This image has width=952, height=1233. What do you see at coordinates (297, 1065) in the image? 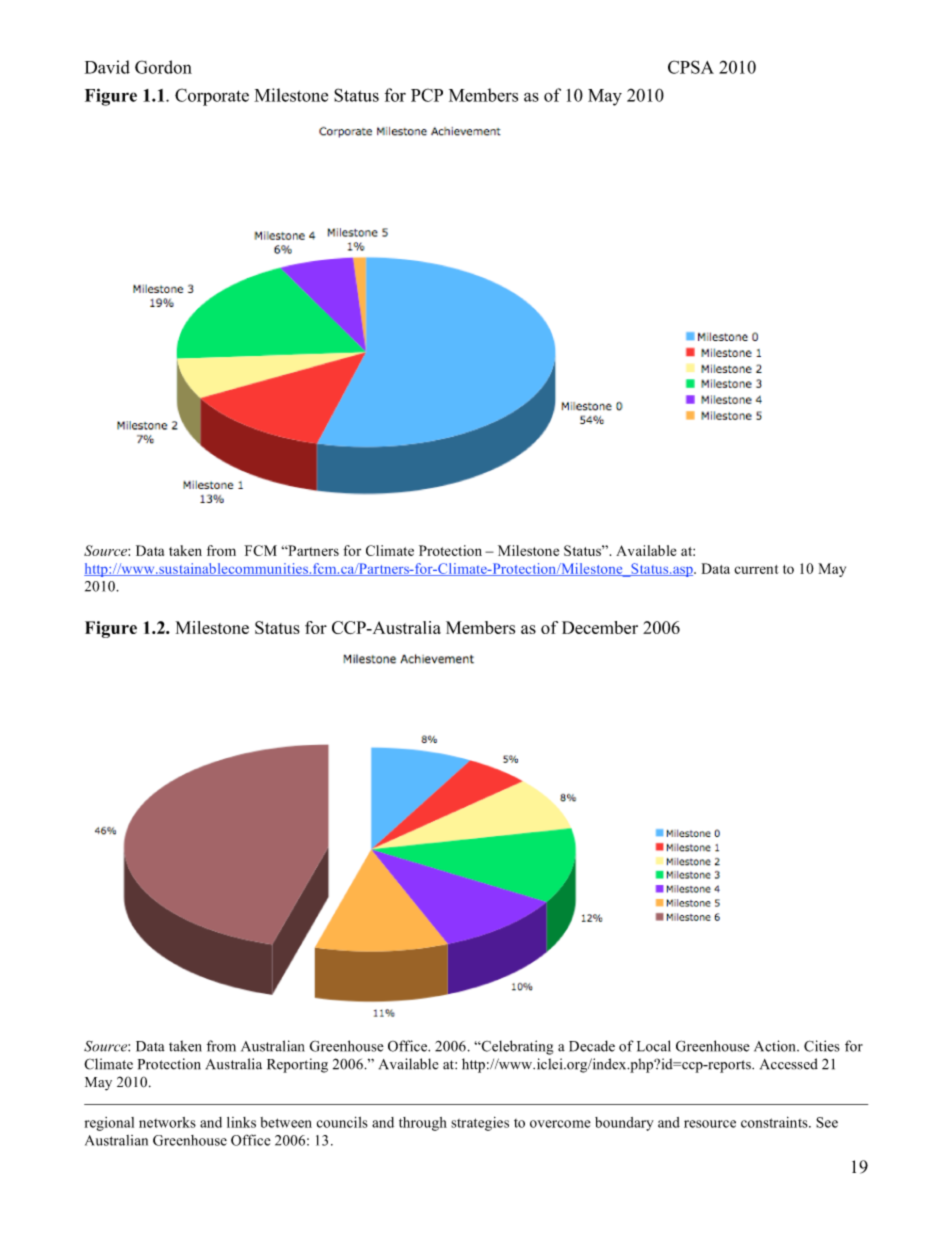
I see `Reporting` at bounding box center [297, 1065].
